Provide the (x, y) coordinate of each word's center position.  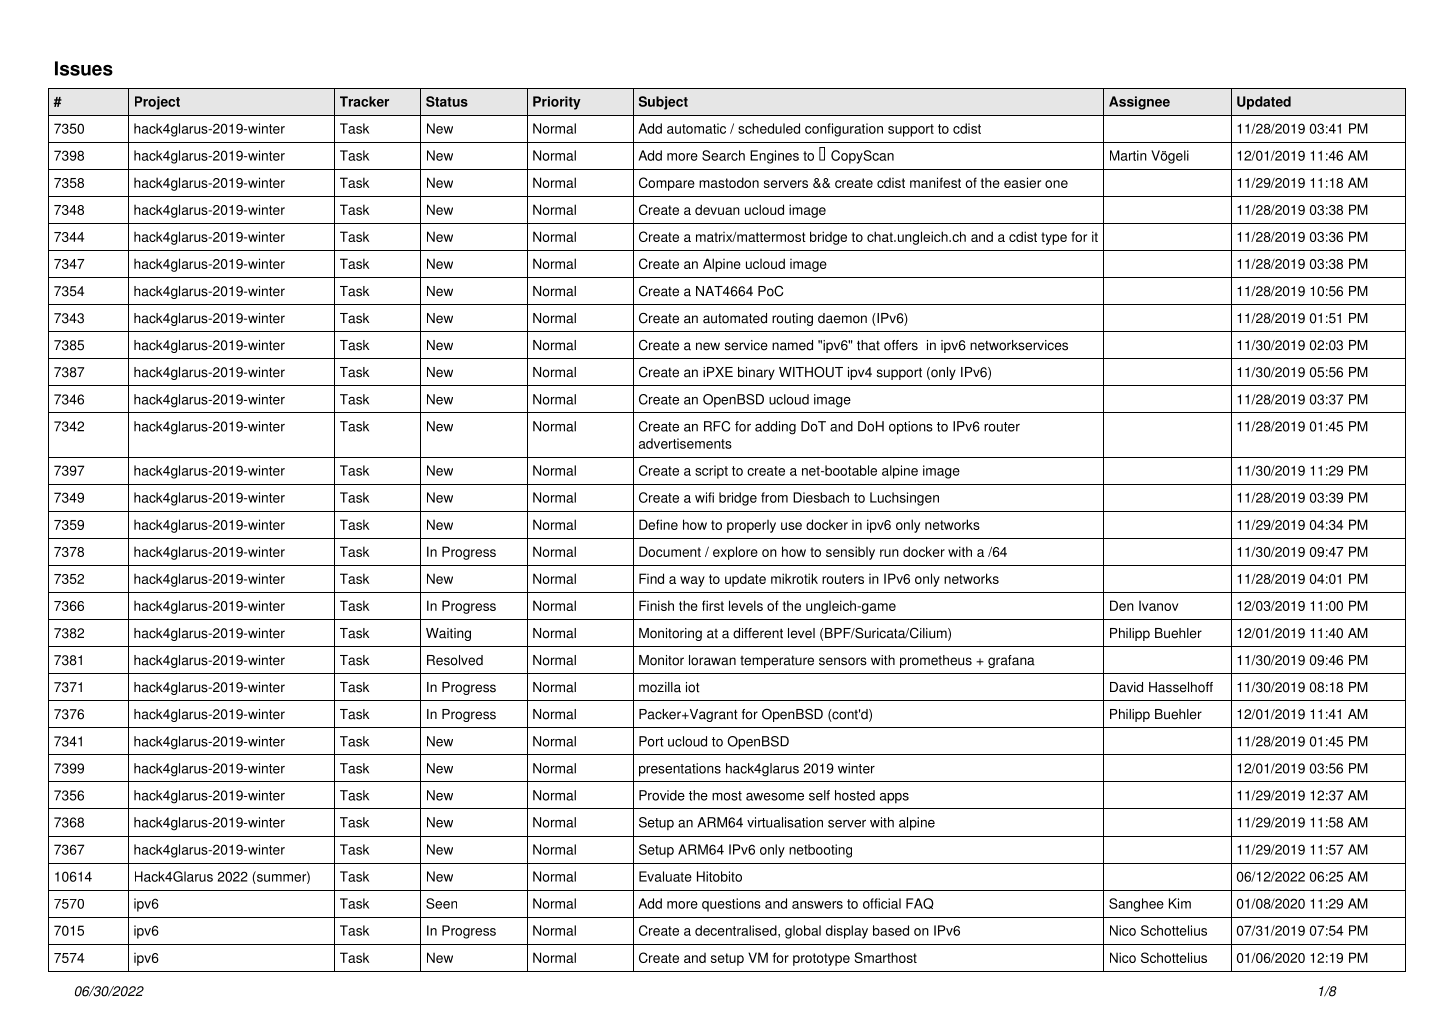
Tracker (364, 101)
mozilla (660, 687)
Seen (441, 903)
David (1126, 687)
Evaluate (665, 876)
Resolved (455, 660)
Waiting (448, 634)
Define (658, 524)
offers (901, 345)
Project (157, 103)
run (889, 553)
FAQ (920, 903)
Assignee (1139, 103)
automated (735, 318)
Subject (663, 103)
